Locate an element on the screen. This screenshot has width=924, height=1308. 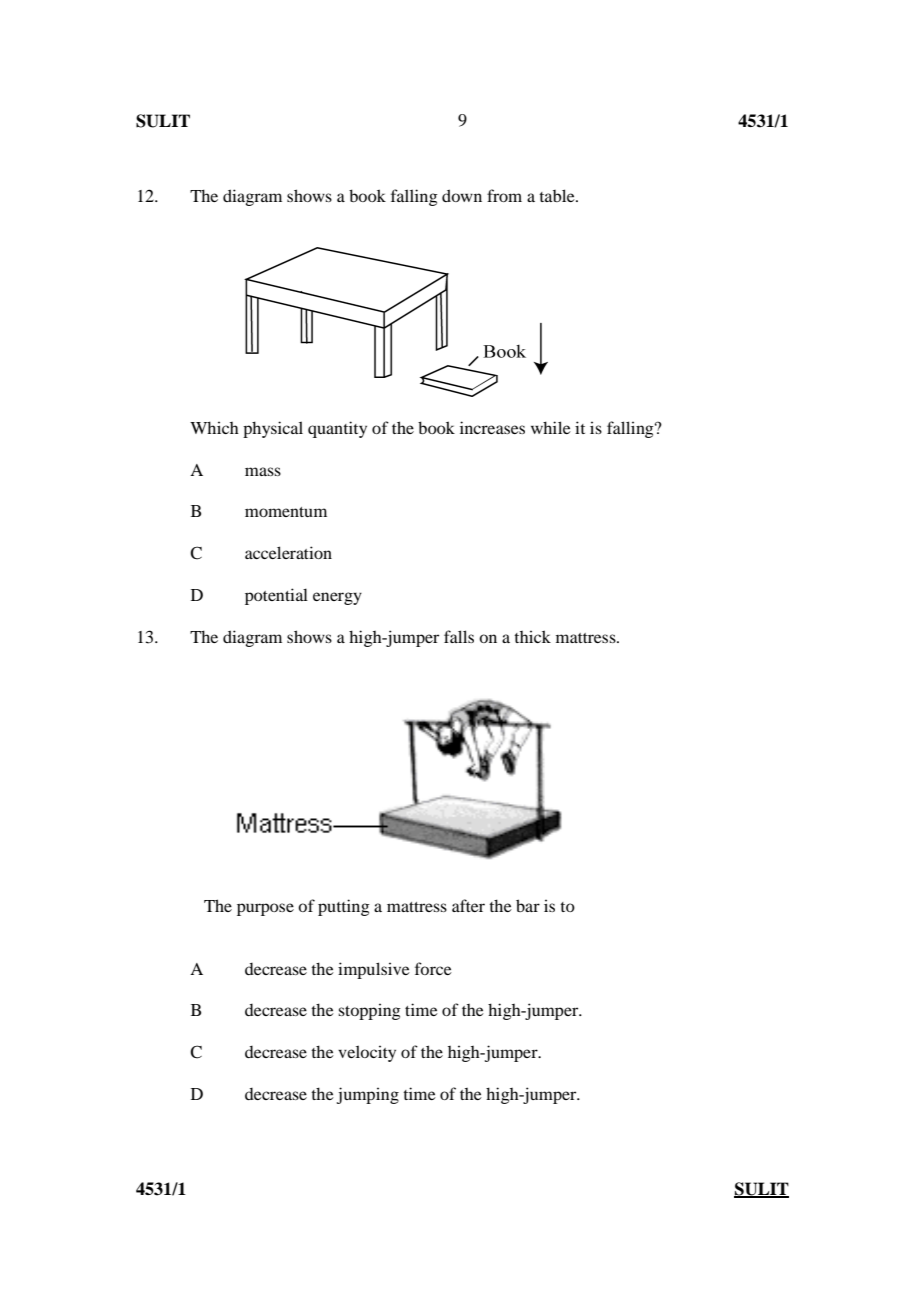
energy is located at coordinates (337, 598).
